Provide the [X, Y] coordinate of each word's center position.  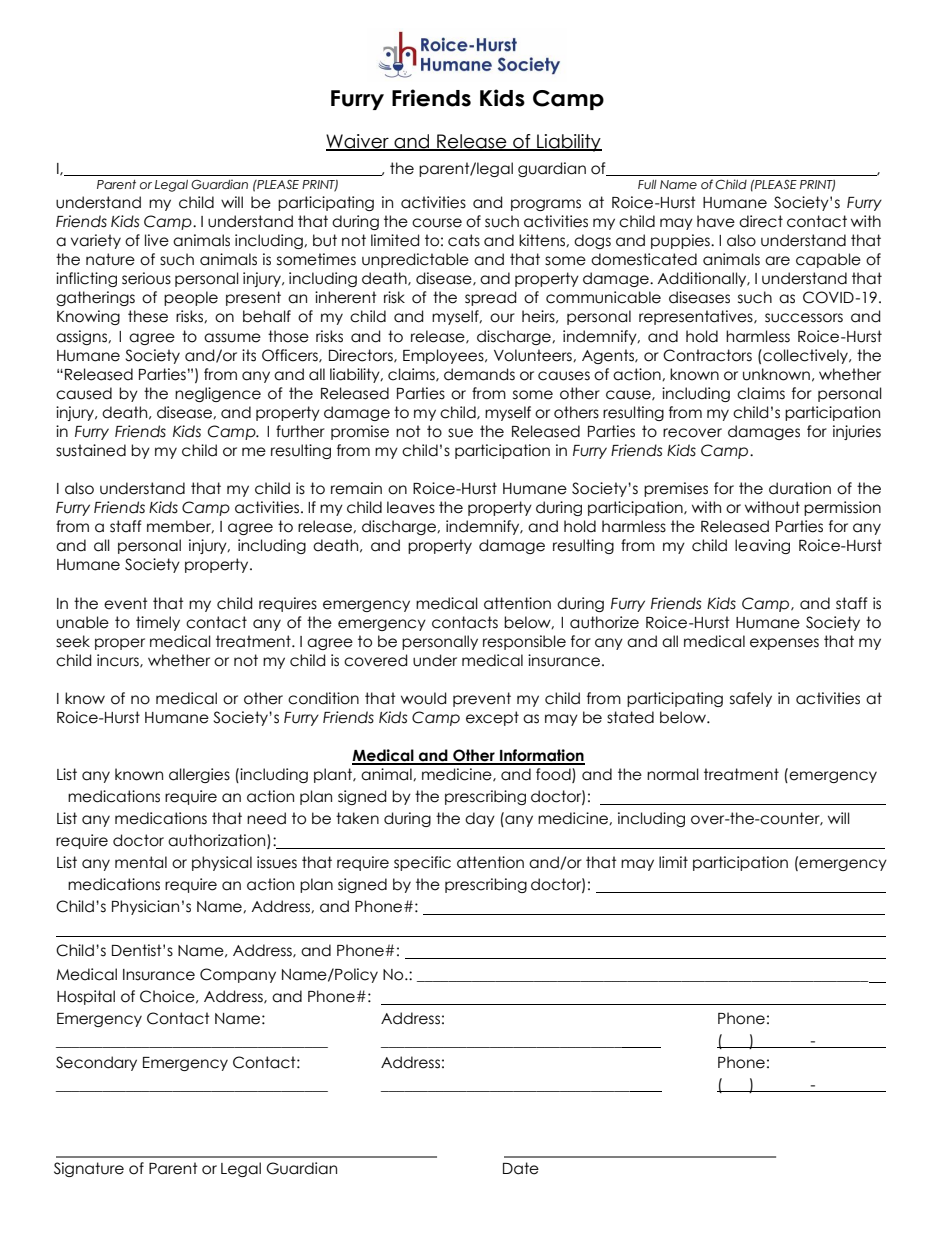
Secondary [96, 1063]
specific [422, 863]
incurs [119, 661]
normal [673, 774]
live [157, 240]
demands [479, 374]
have [716, 221]
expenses [784, 644]
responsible [524, 642]
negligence [218, 394]
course [437, 223]
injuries [857, 432]
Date [521, 1168]
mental [141, 862]
